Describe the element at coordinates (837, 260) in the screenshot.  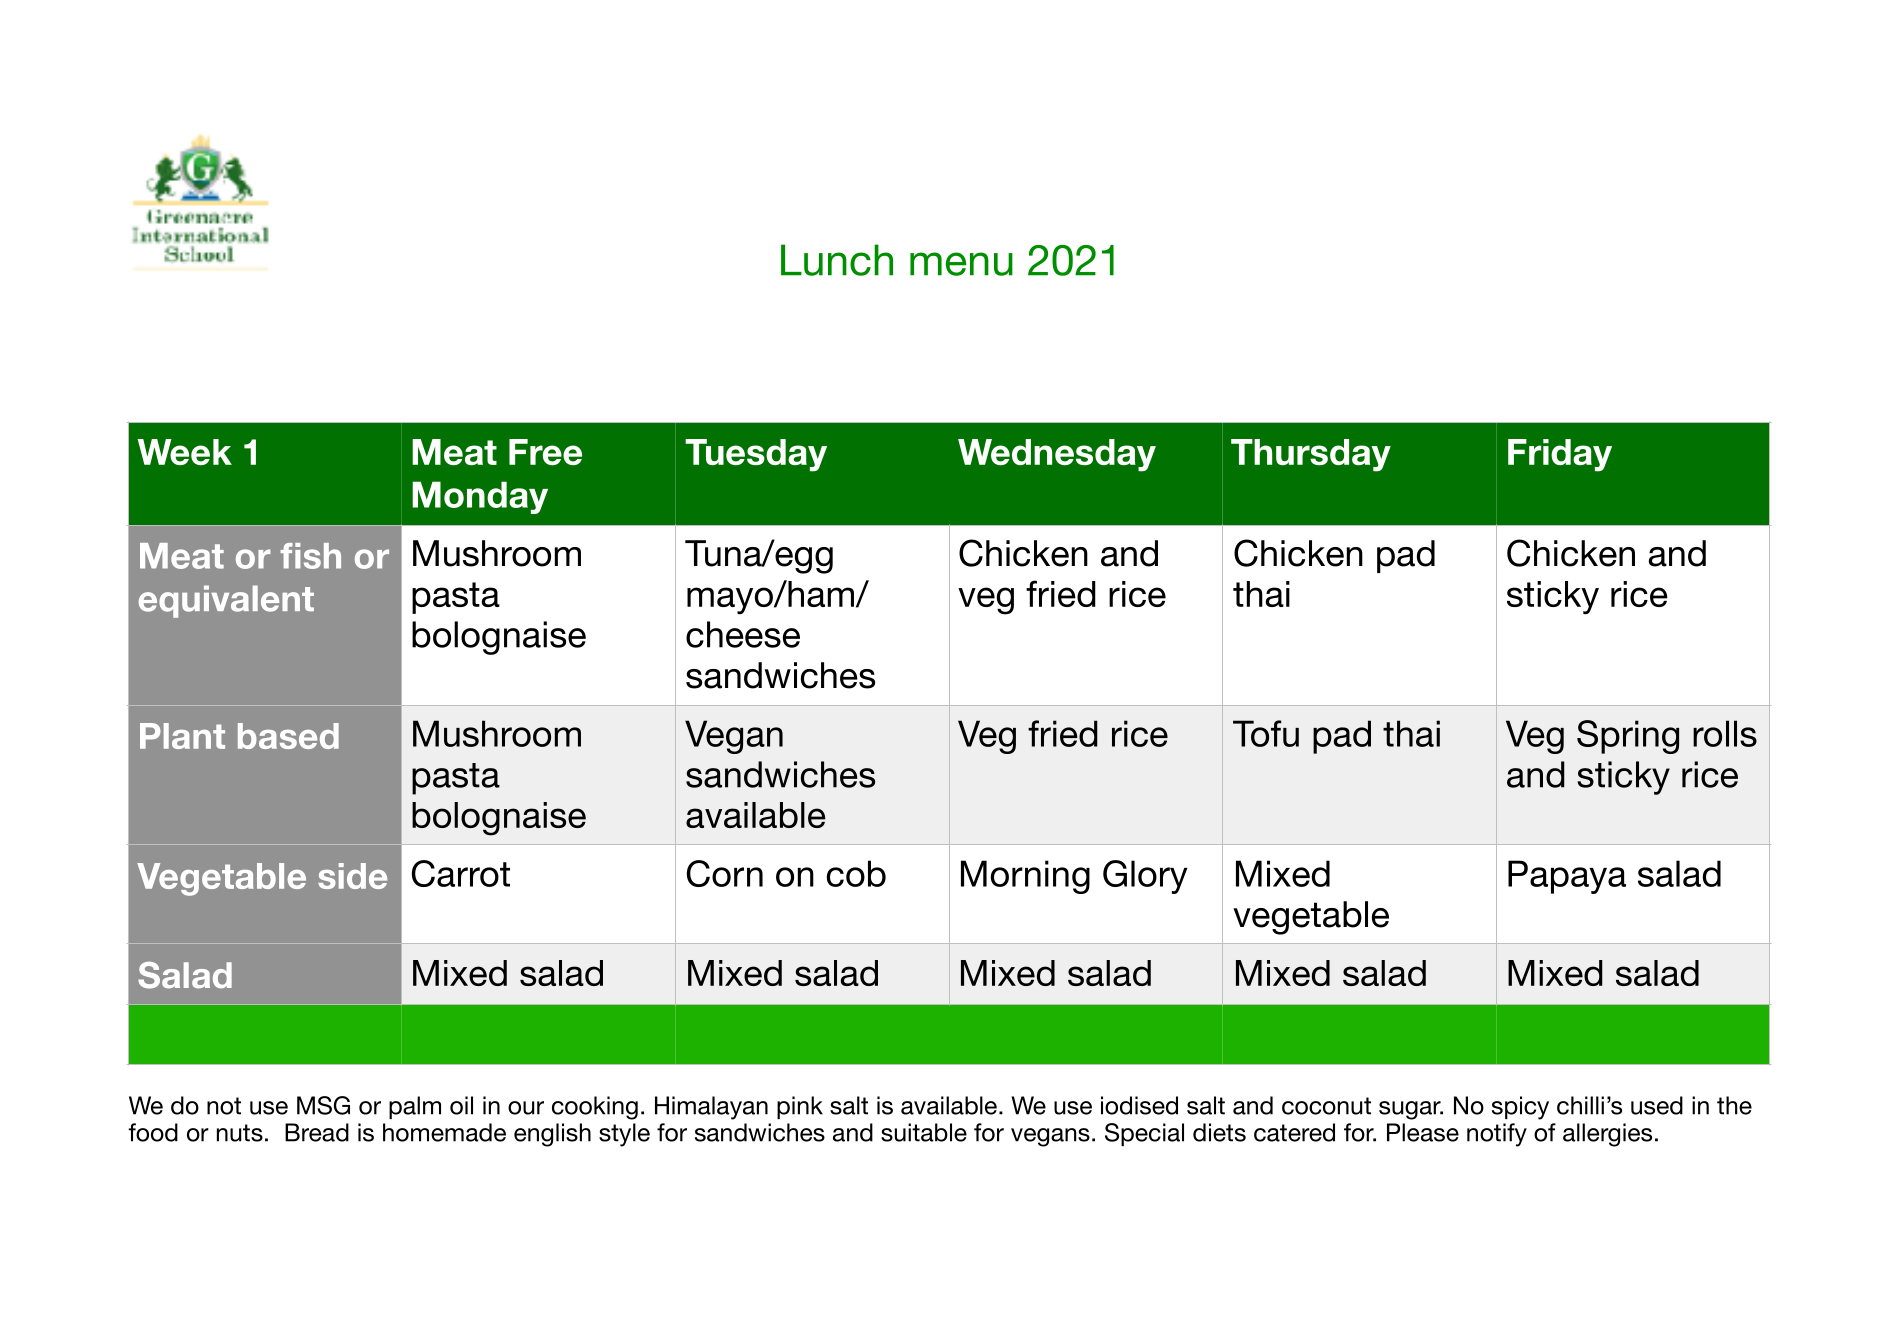
I see `Lunch` at that location.
